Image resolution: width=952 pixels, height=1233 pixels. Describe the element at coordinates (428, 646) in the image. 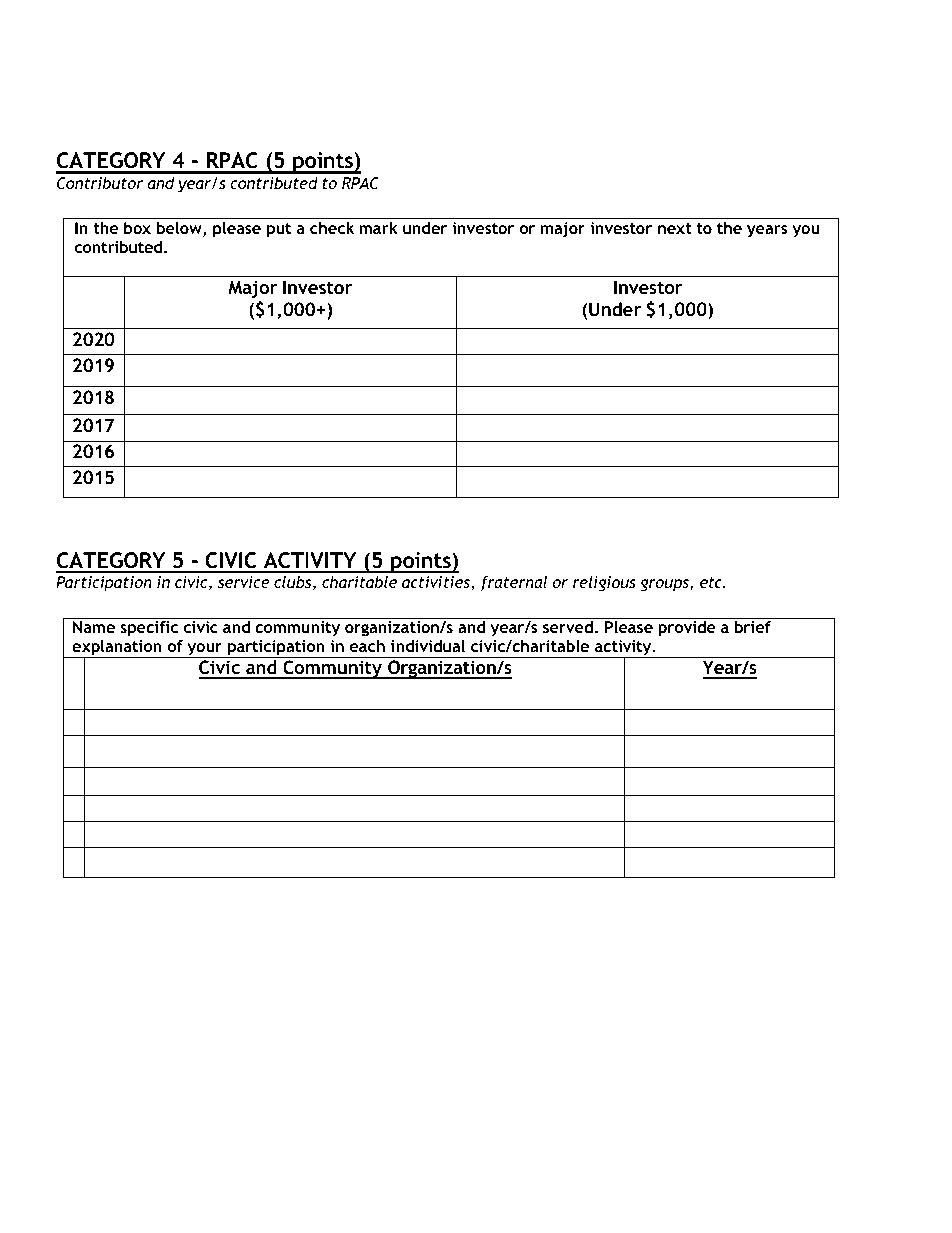

I see `individual` at that location.
